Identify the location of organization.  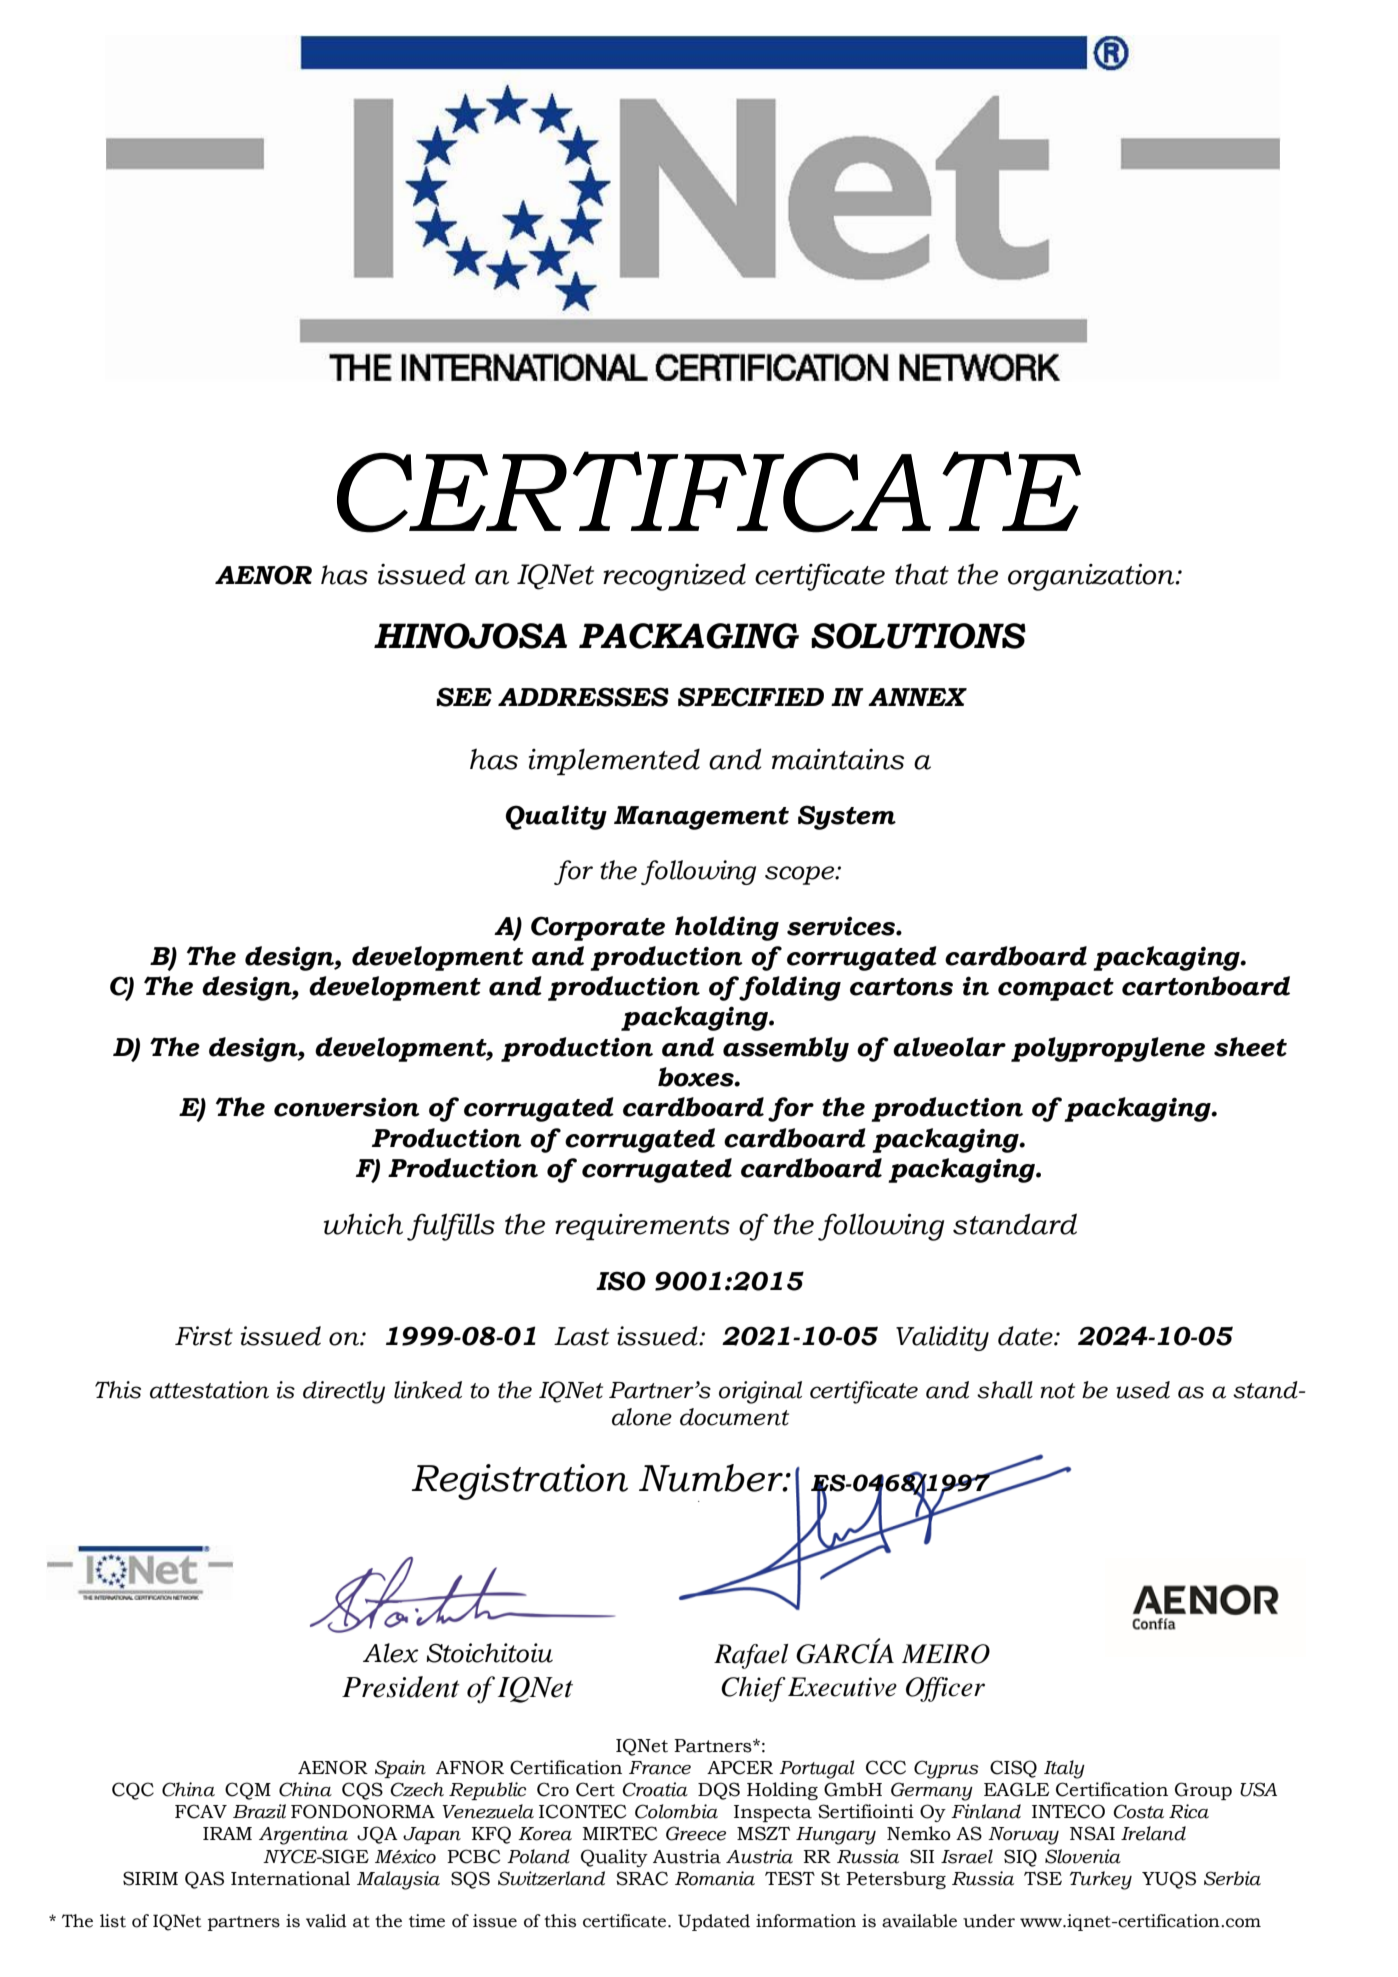
(1092, 577).
